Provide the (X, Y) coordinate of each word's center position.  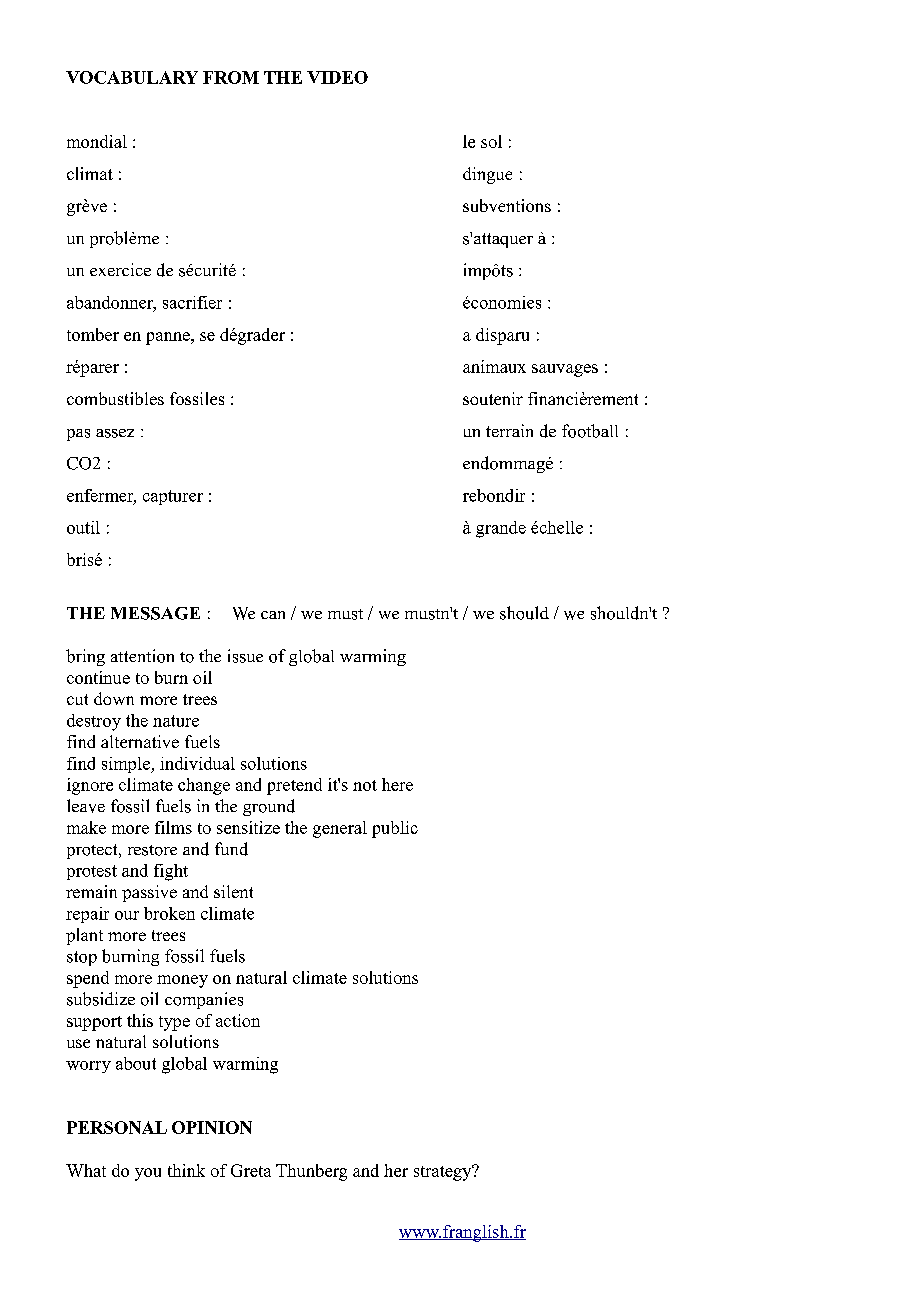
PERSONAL (117, 1127)
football (590, 431)
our (127, 915)
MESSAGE (155, 613)
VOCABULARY (132, 77)
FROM (231, 77)
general (340, 829)
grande (501, 529)
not (365, 785)
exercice (120, 269)
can (273, 615)
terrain (509, 430)
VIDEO (337, 77)
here (397, 784)
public (395, 829)
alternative (140, 741)
